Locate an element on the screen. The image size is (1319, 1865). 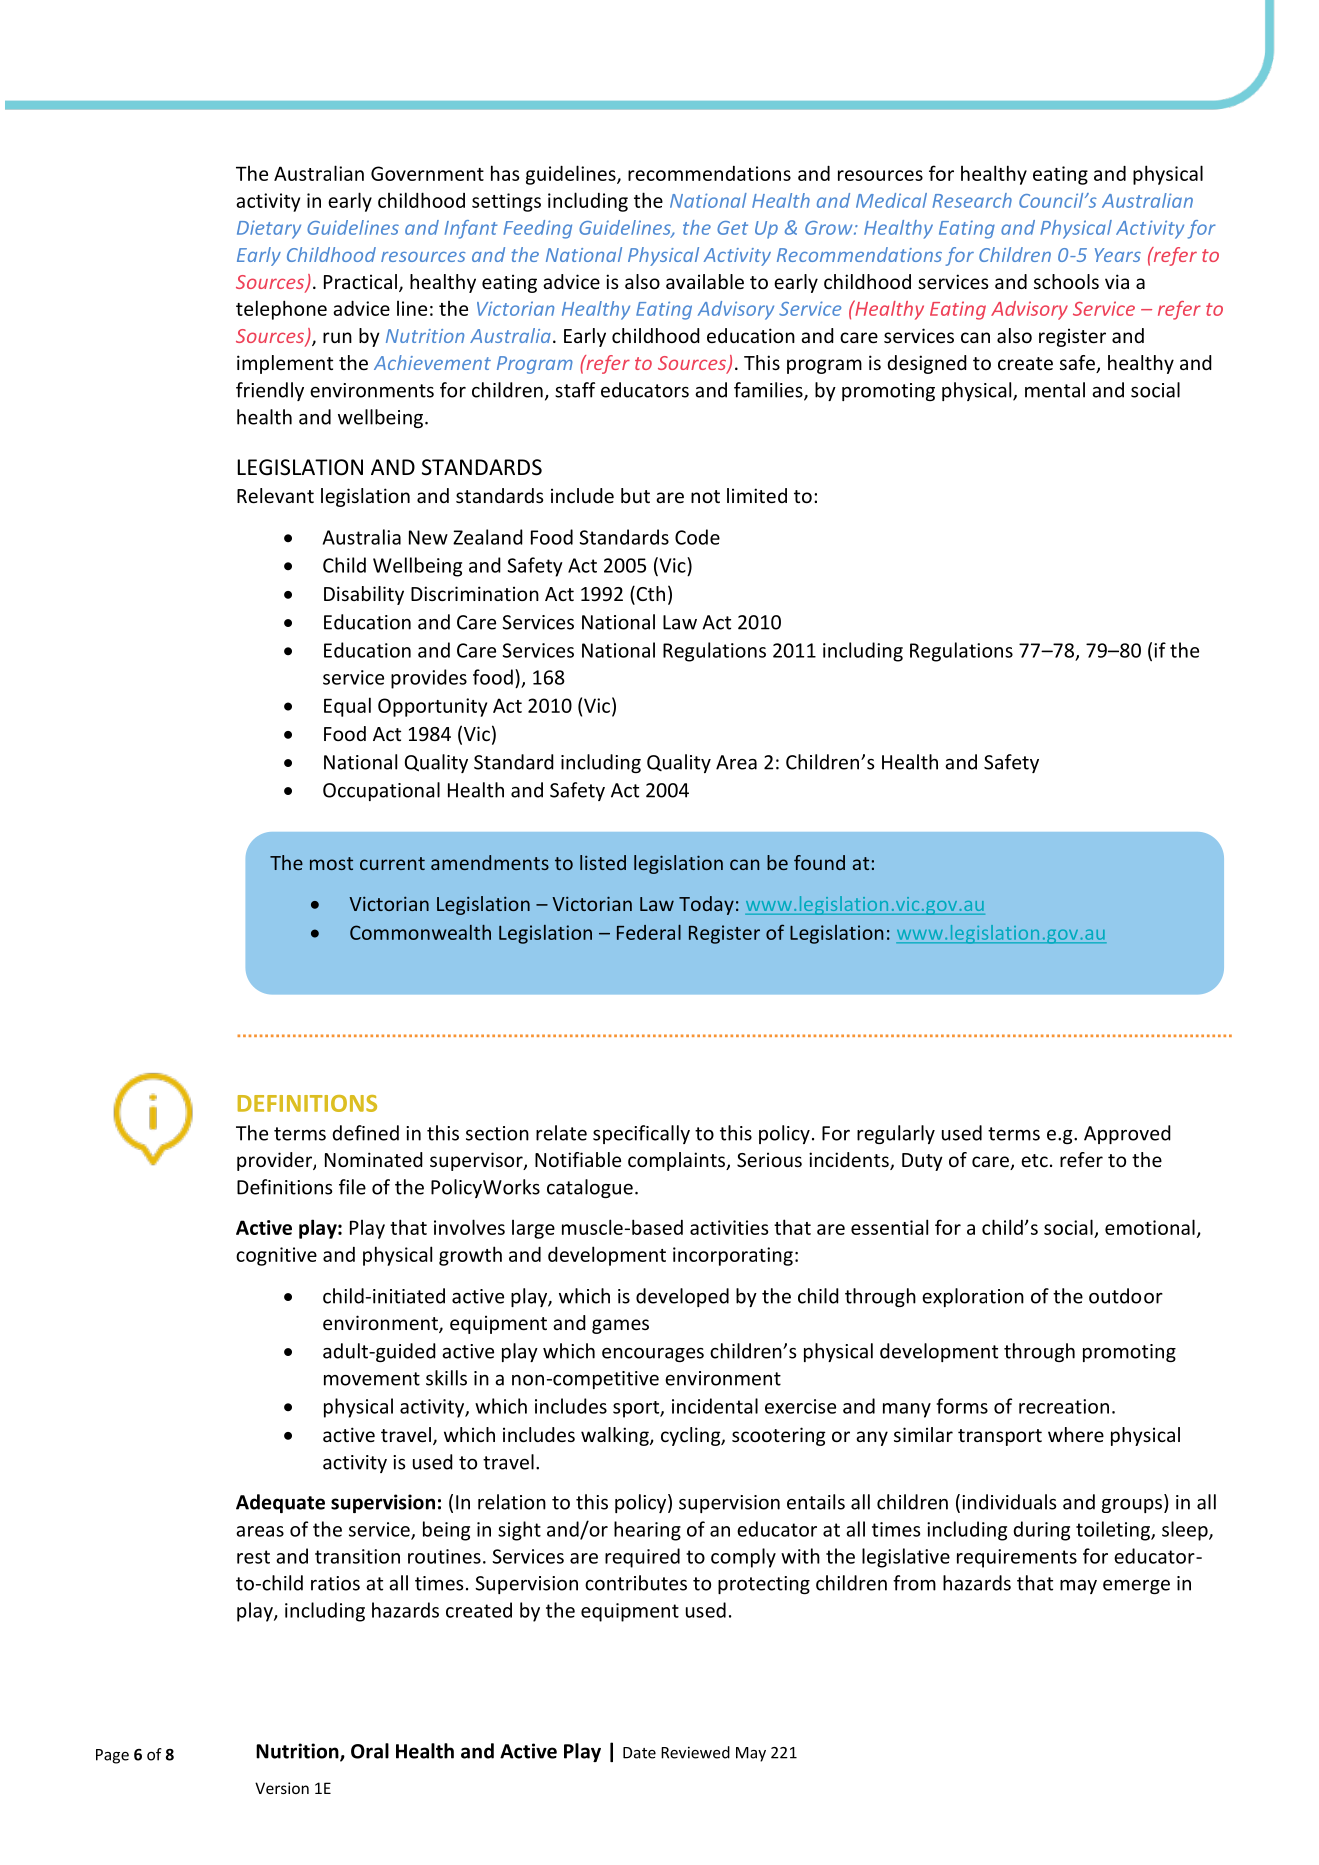
activities is located at coordinates (729, 1227).
